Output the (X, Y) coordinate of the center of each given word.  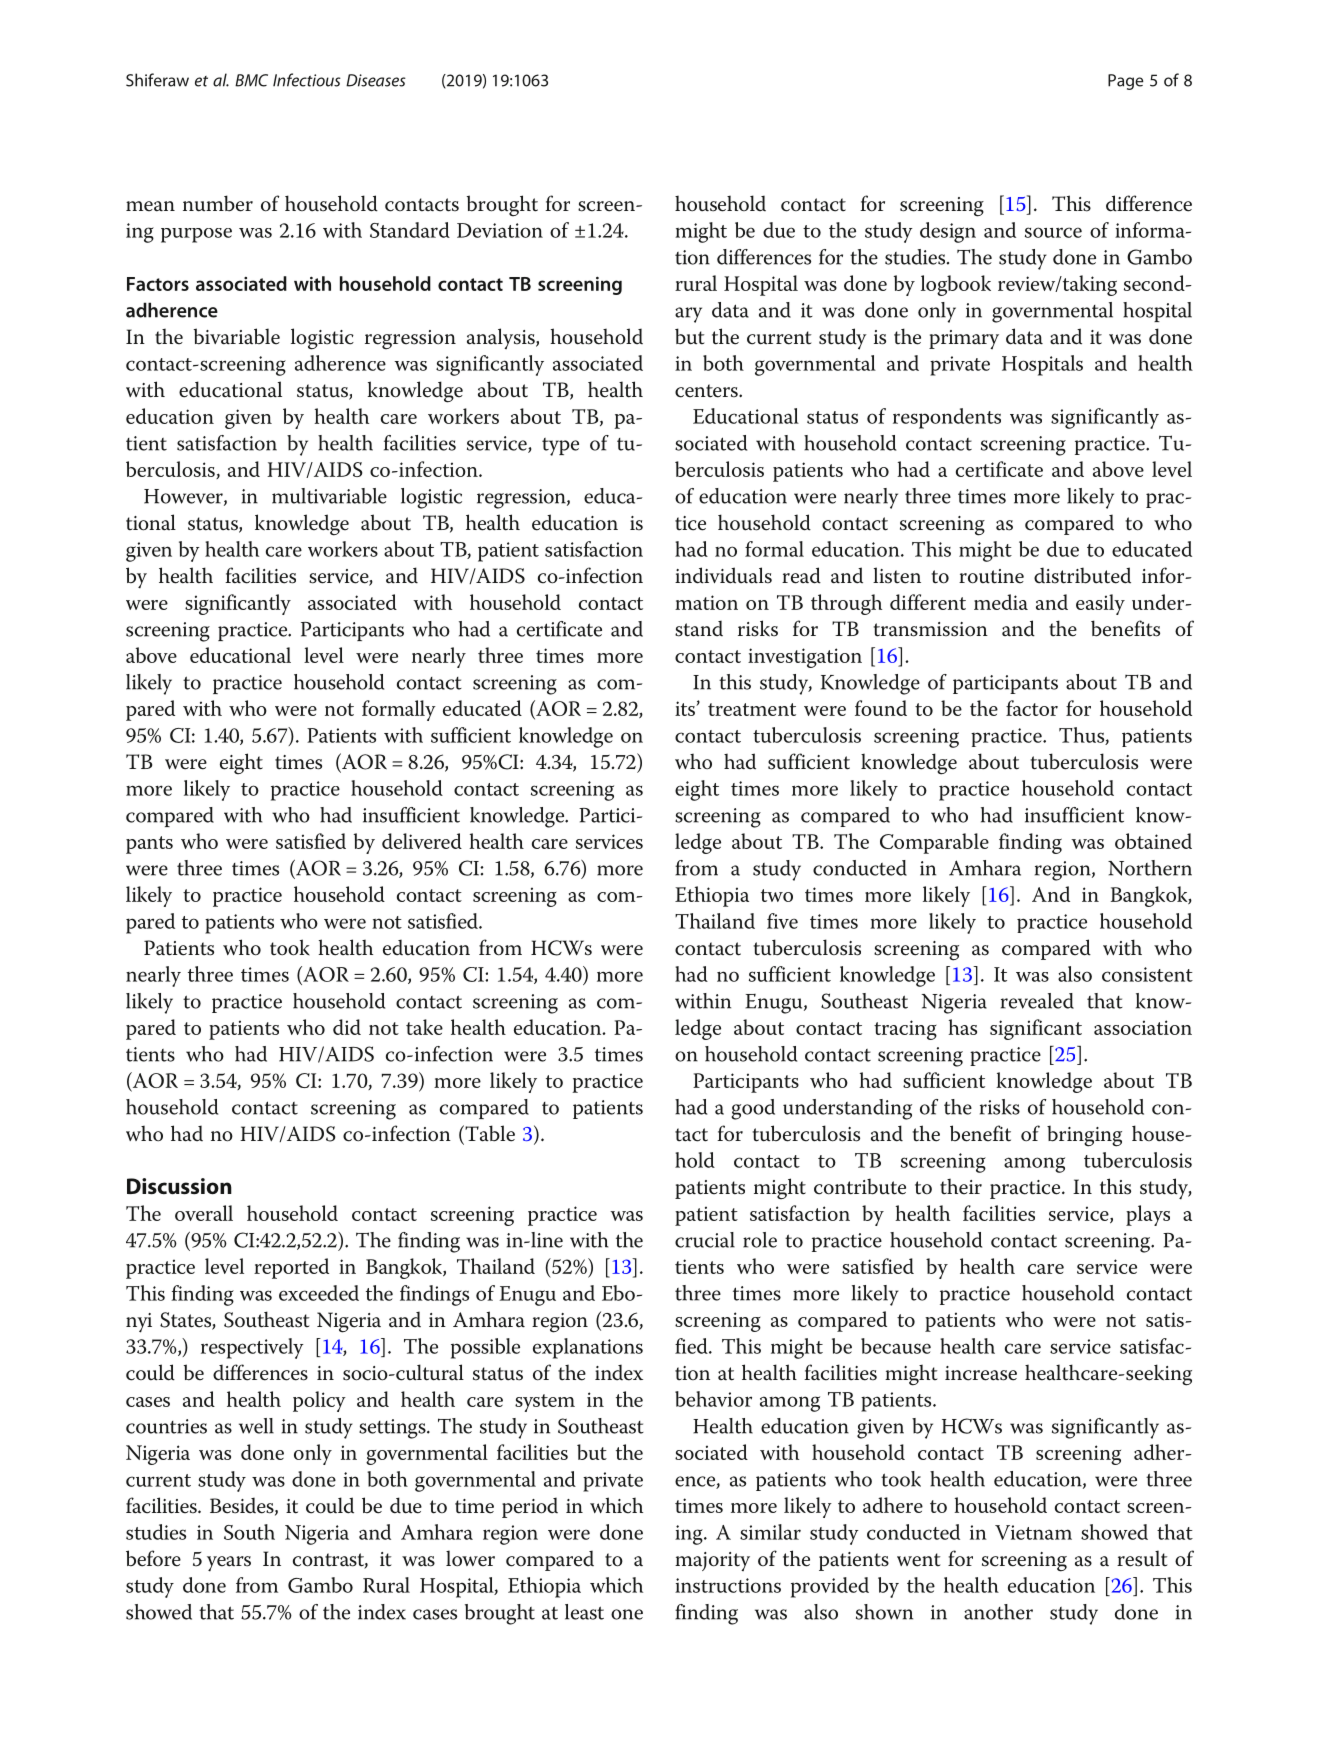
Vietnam (1033, 1532)
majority (712, 1561)
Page (1126, 82)
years (229, 1564)
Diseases (376, 80)
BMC (251, 80)
